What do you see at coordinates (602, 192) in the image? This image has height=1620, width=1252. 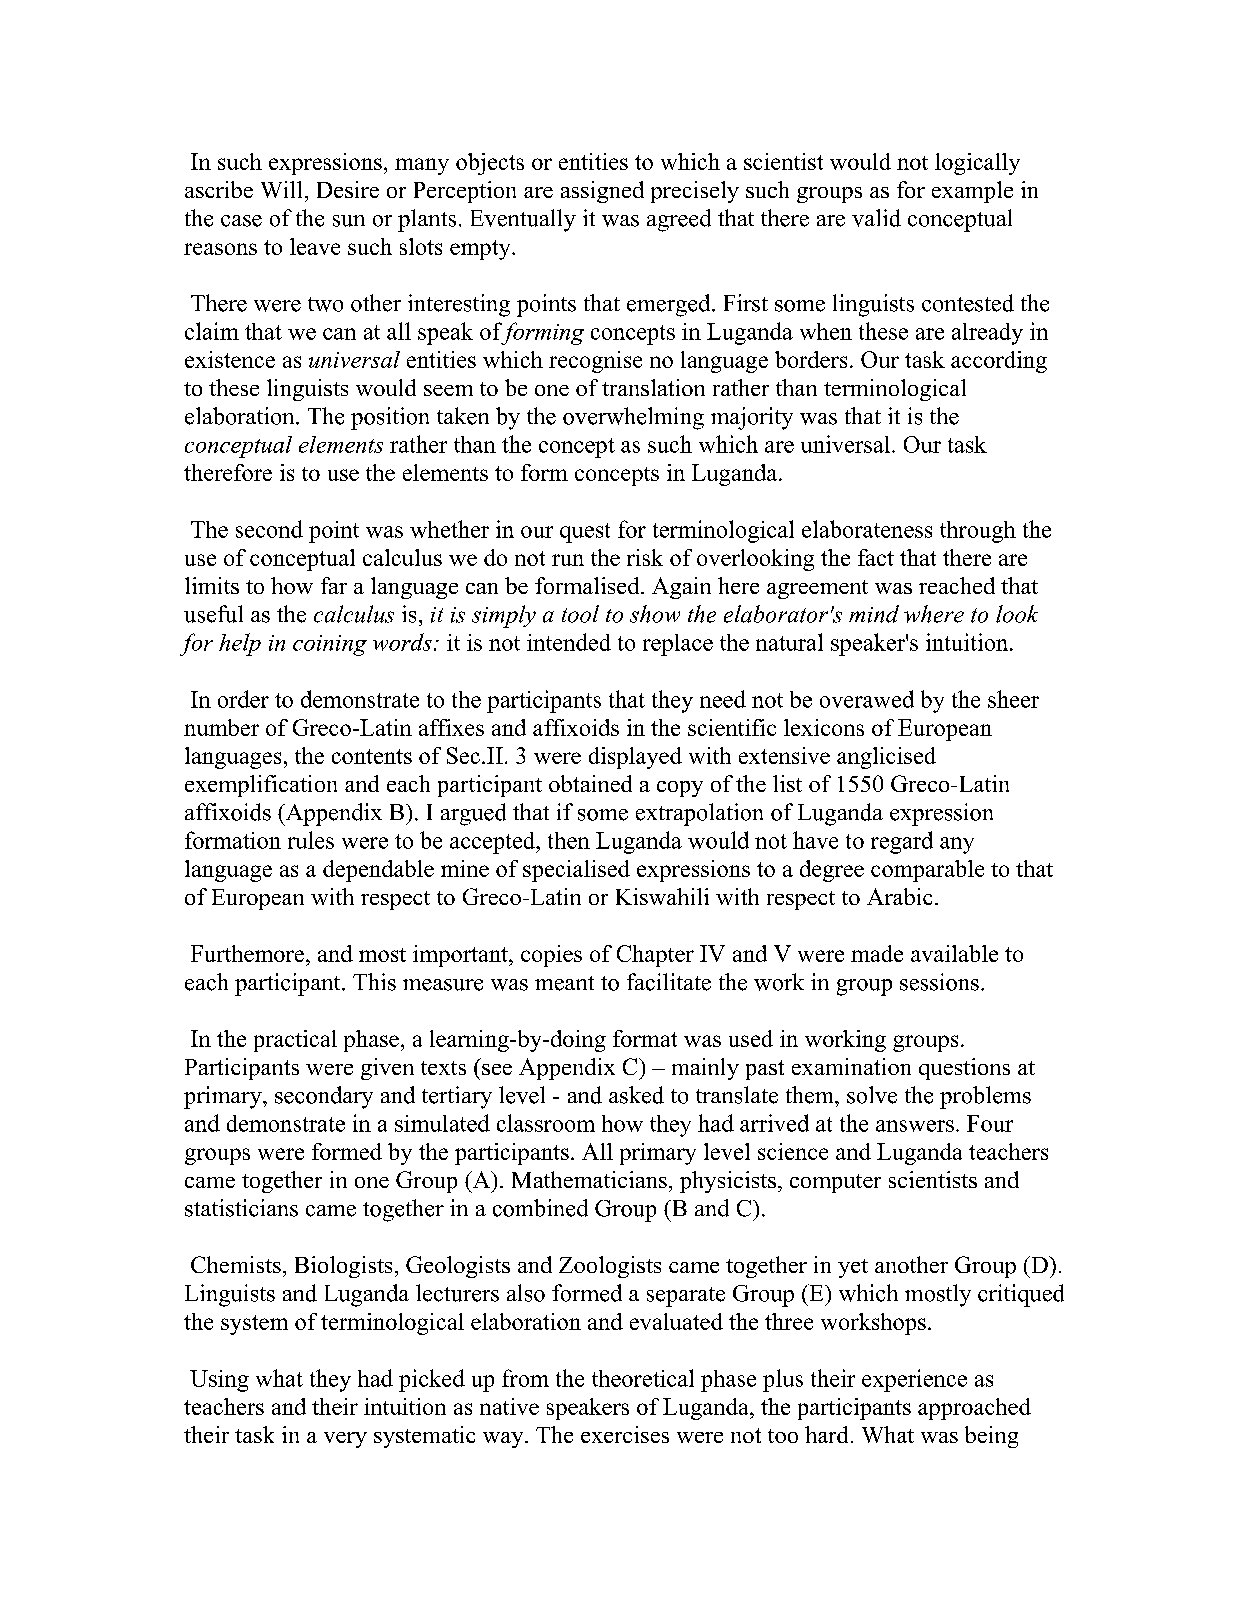 I see `assigned` at bounding box center [602, 192].
